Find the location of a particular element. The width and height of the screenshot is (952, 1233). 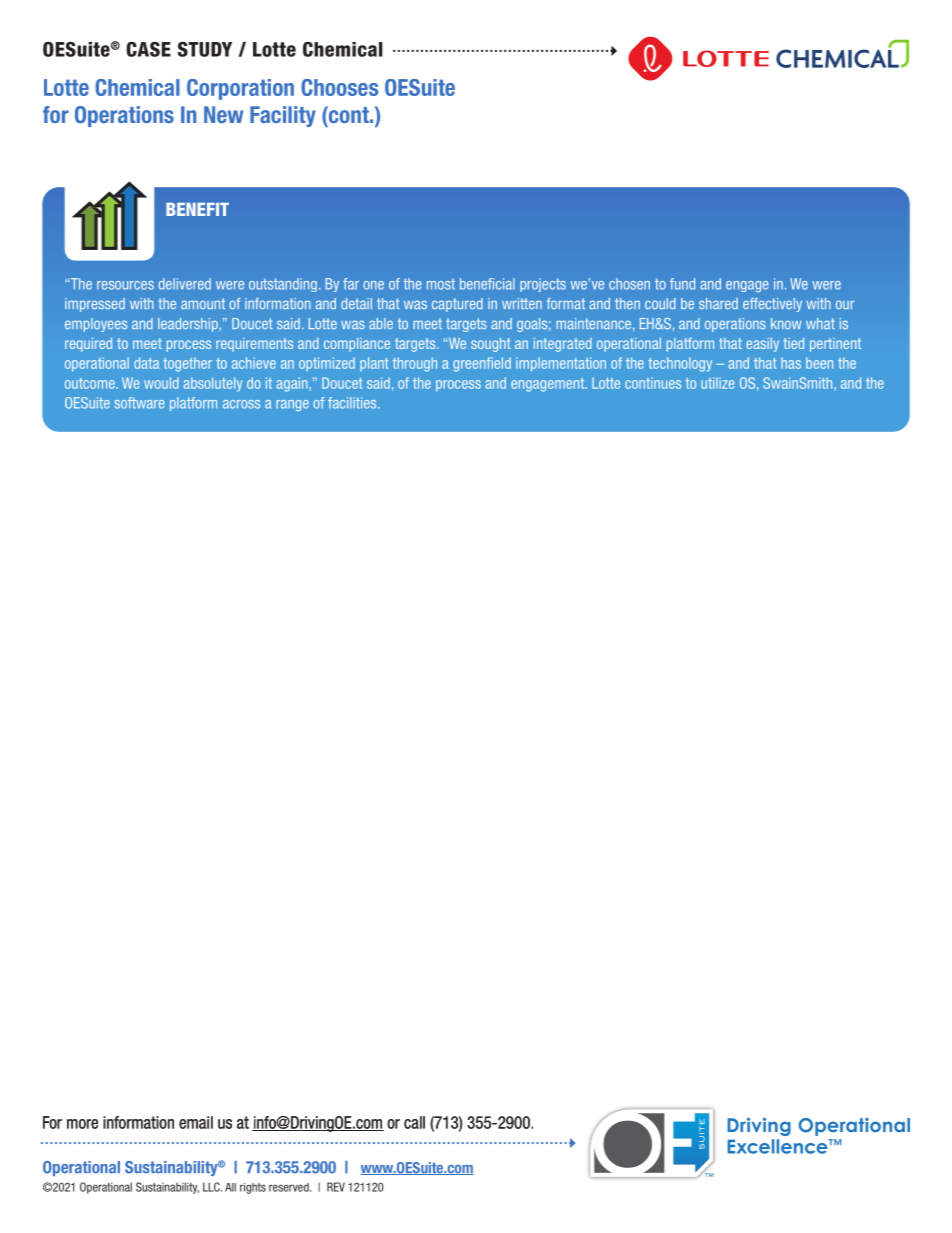

STUDY is located at coordinates (205, 49).
